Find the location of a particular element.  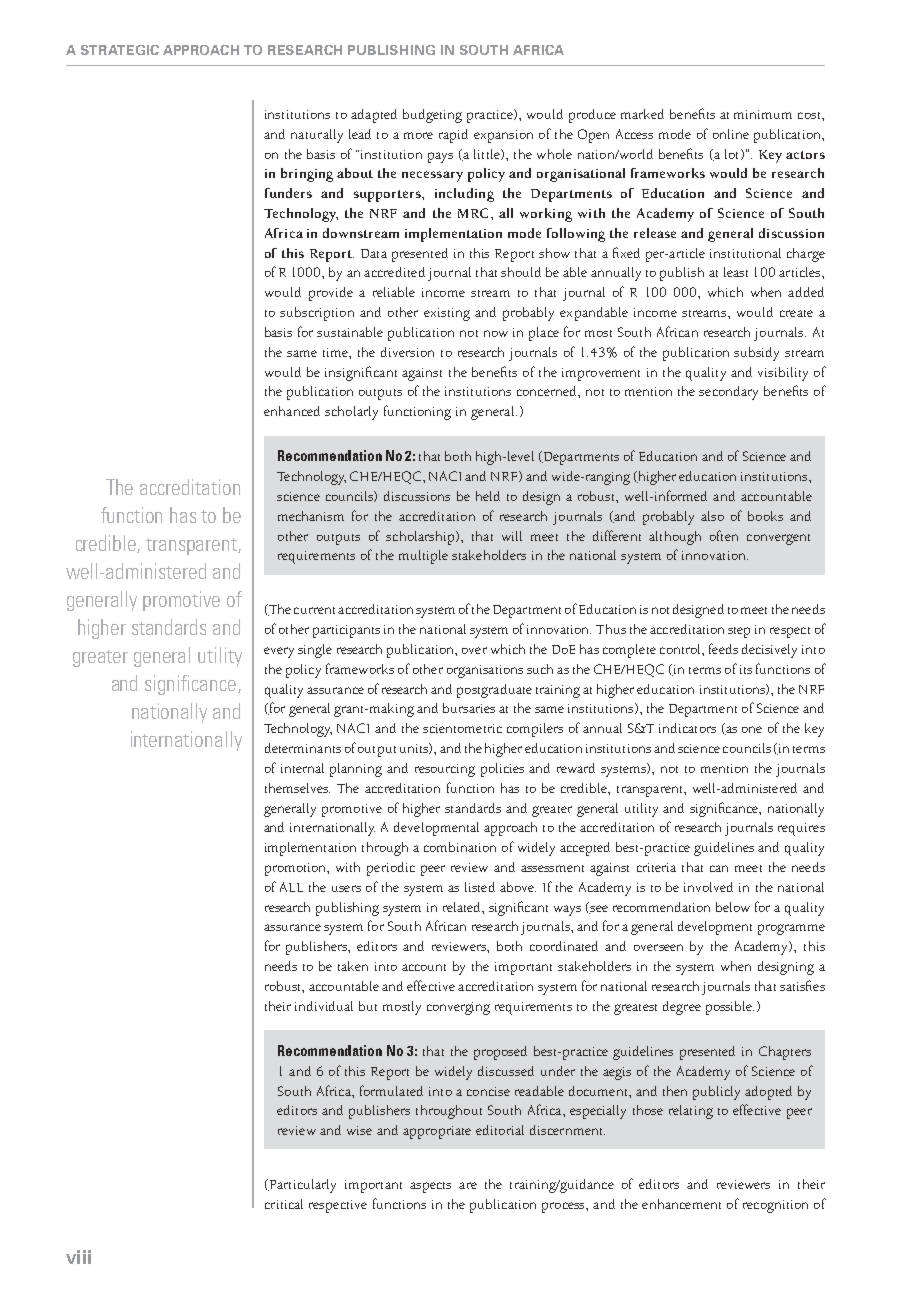

STRATEGIC is located at coordinates (120, 50).
